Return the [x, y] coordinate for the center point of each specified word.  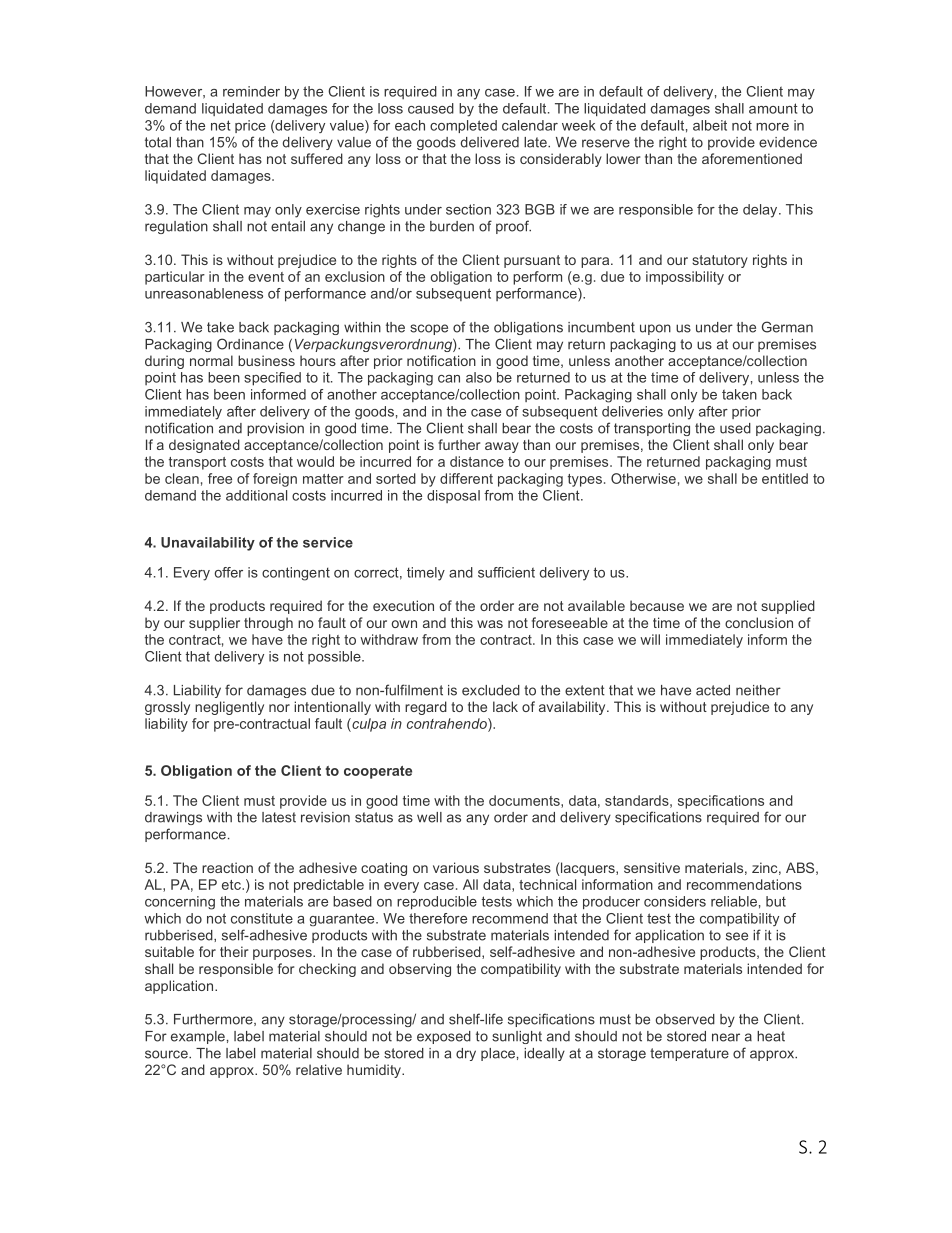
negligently [229, 708]
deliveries [632, 411]
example [198, 1037]
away [502, 447]
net [221, 125]
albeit [710, 125]
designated [204, 446]
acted [713, 690]
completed [463, 126]
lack [505, 706]
